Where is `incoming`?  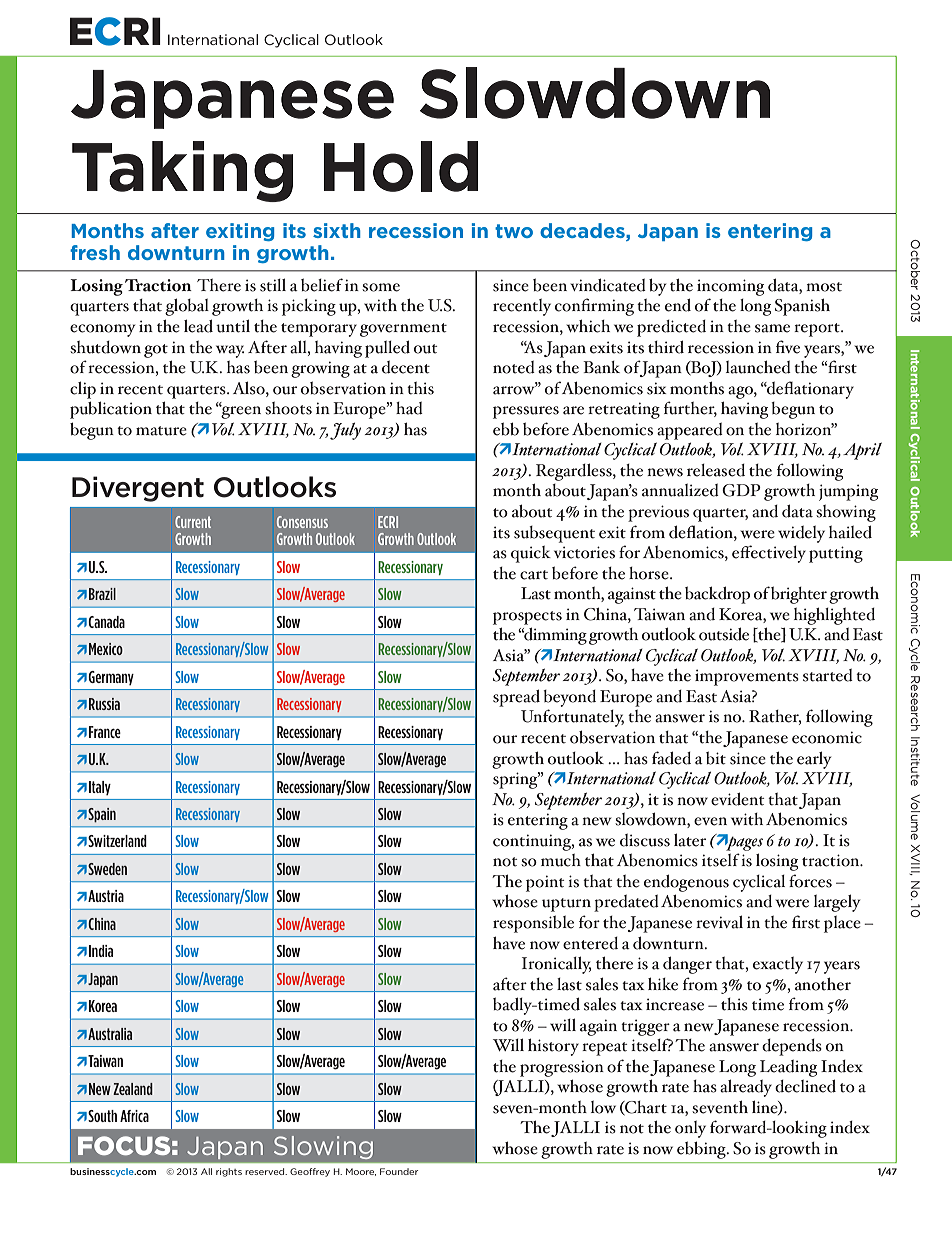
incoming is located at coordinates (730, 287).
